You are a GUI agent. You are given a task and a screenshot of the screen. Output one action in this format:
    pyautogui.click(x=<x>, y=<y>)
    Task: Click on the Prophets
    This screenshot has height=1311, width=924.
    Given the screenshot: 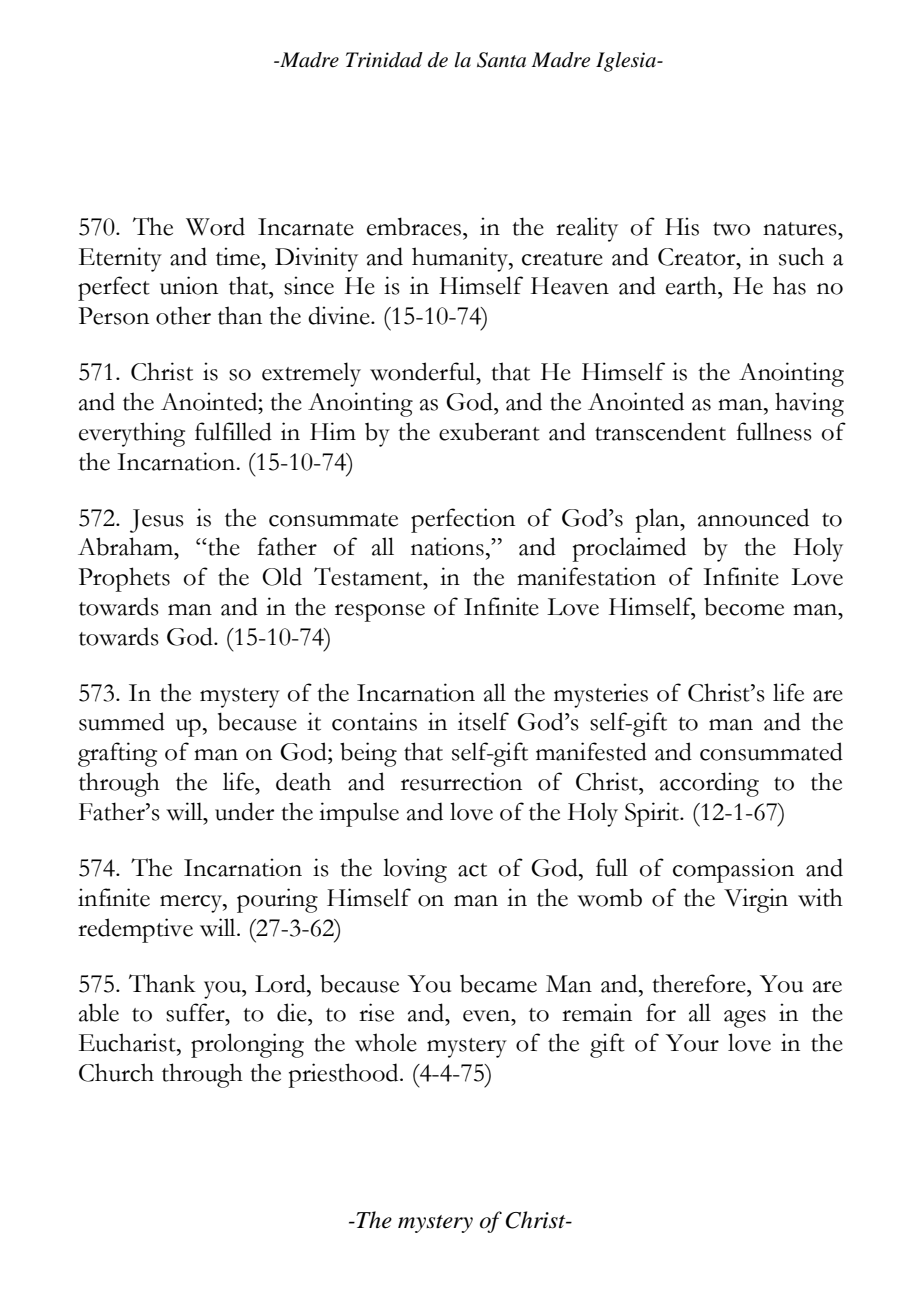 What is the action you would take?
    pyautogui.click(x=124, y=579)
